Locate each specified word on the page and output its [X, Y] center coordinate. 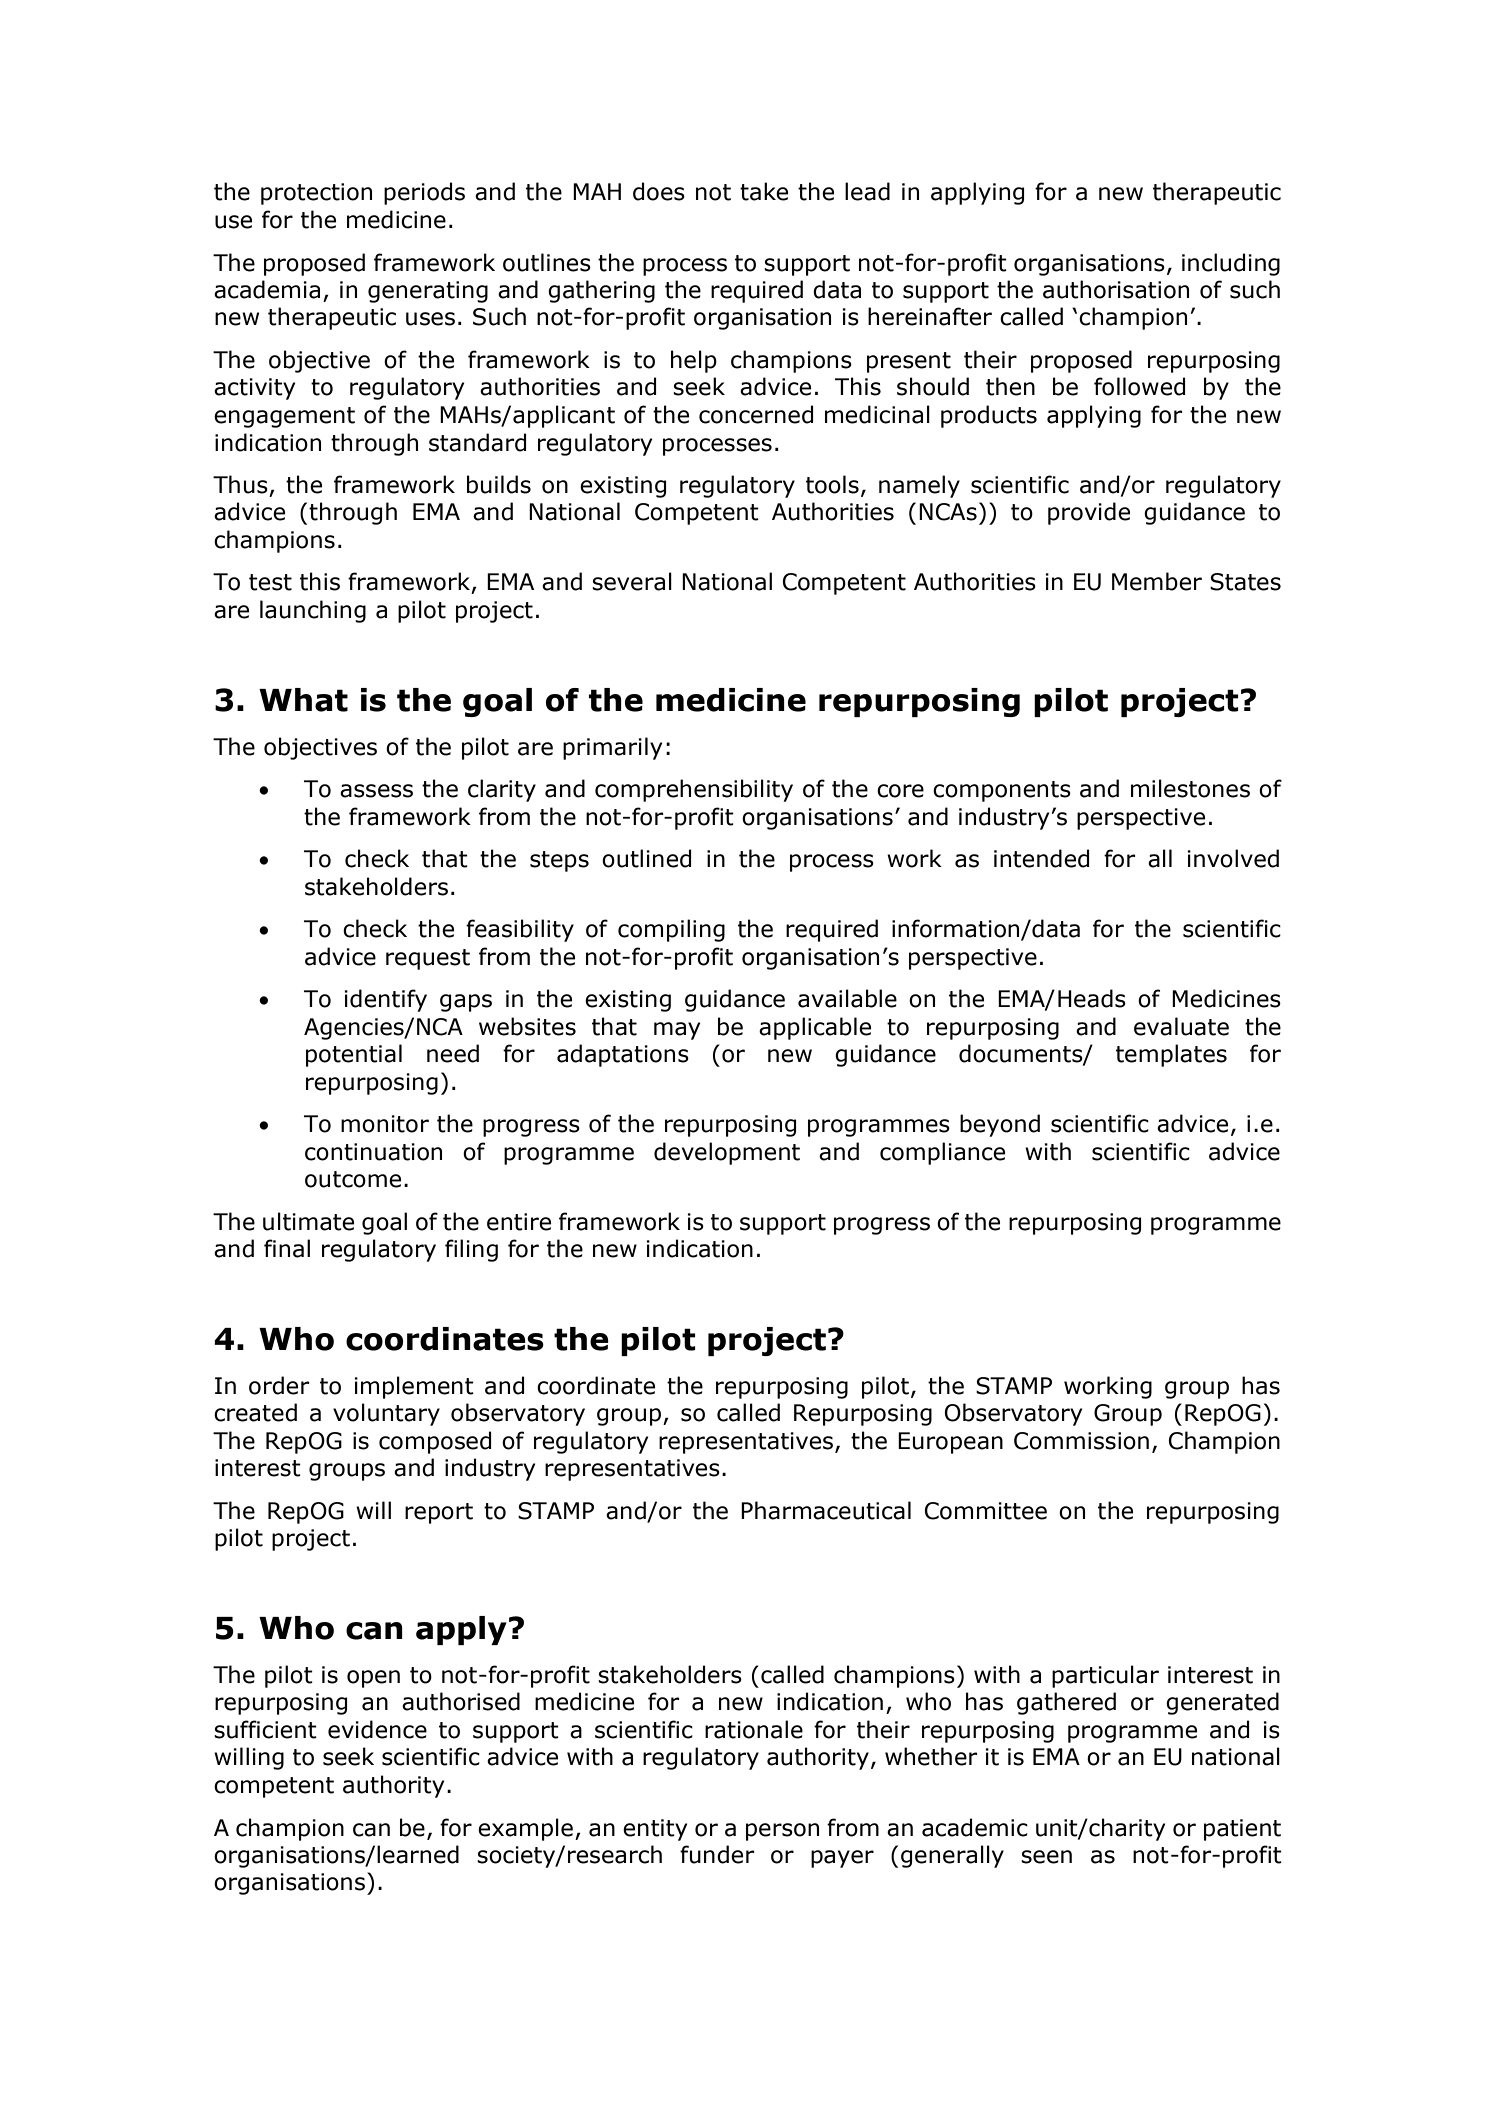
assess [376, 791]
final [287, 1248]
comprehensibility [694, 790]
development [727, 1153]
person [782, 1832]
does [659, 191]
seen [1046, 1857]
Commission [1081, 1441]
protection [316, 194]
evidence [377, 1729]
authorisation [1116, 289]
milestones [1190, 788]
